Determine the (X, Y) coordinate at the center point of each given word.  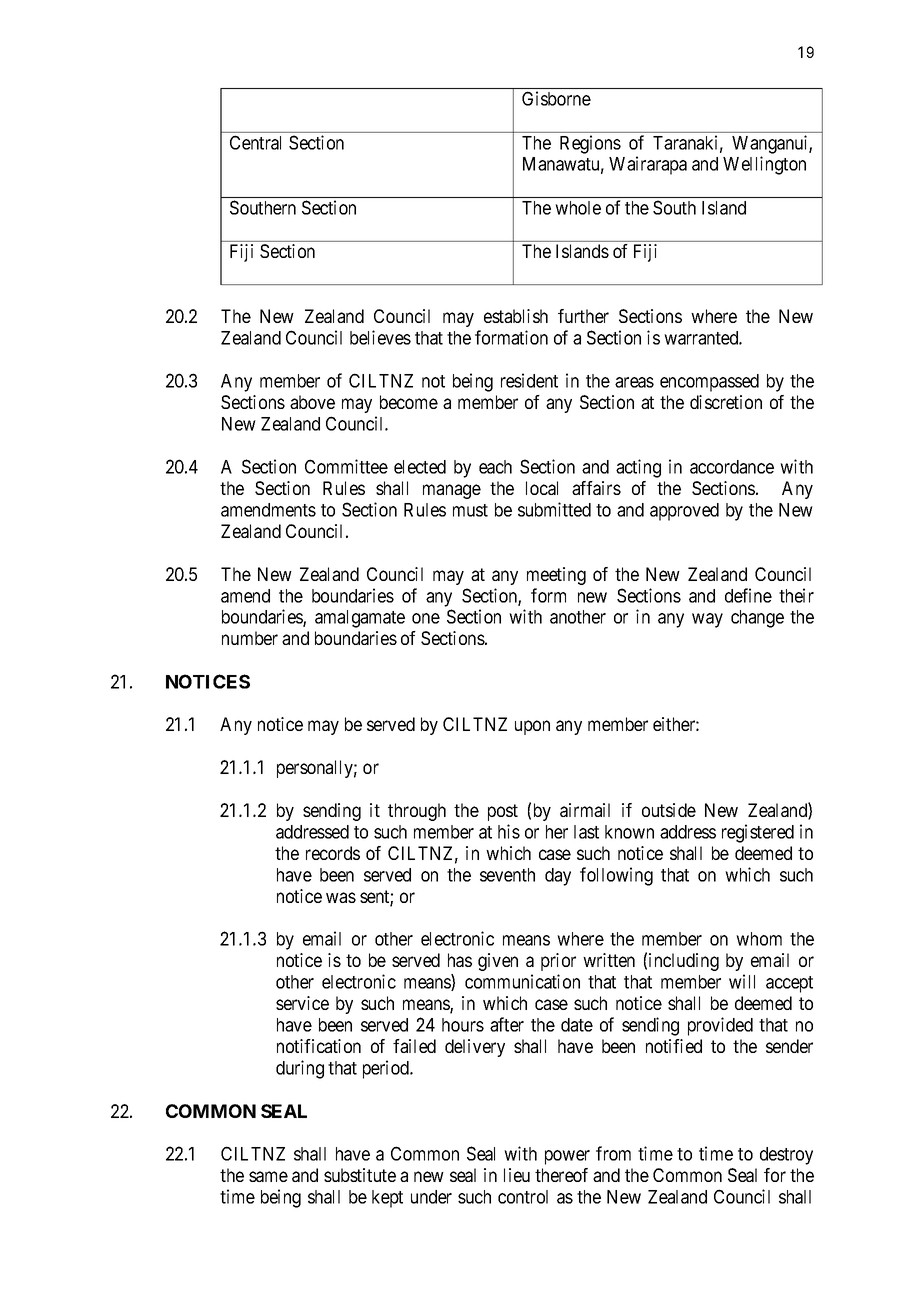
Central (255, 142)
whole (578, 208)
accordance (732, 467)
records (333, 853)
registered (758, 833)
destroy (786, 1156)
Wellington (764, 165)
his (509, 831)
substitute (360, 1175)
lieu (517, 1175)
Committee (346, 466)
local (542, 488)
